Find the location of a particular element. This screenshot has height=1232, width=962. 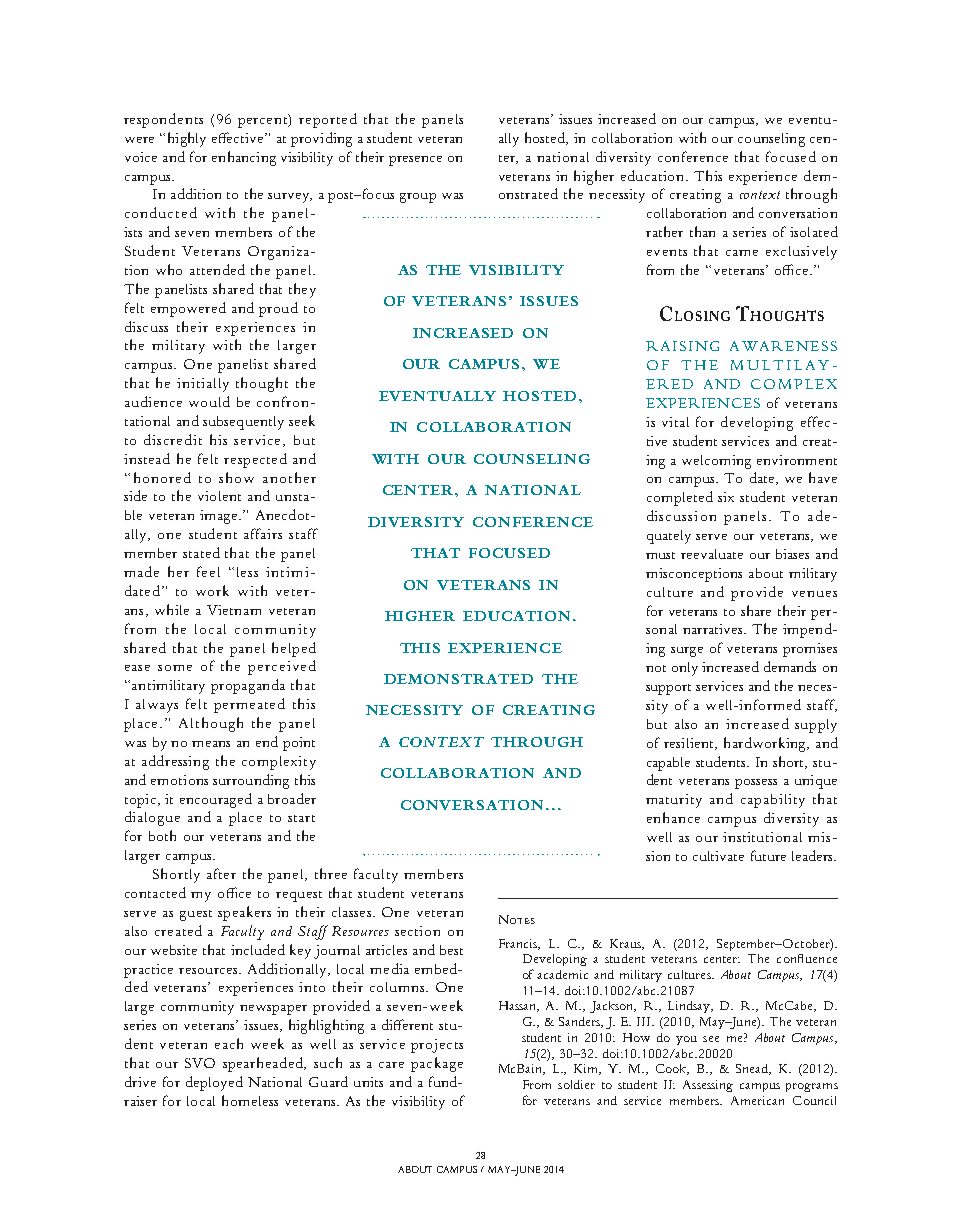

package is located at coordinates (437, 1064).
